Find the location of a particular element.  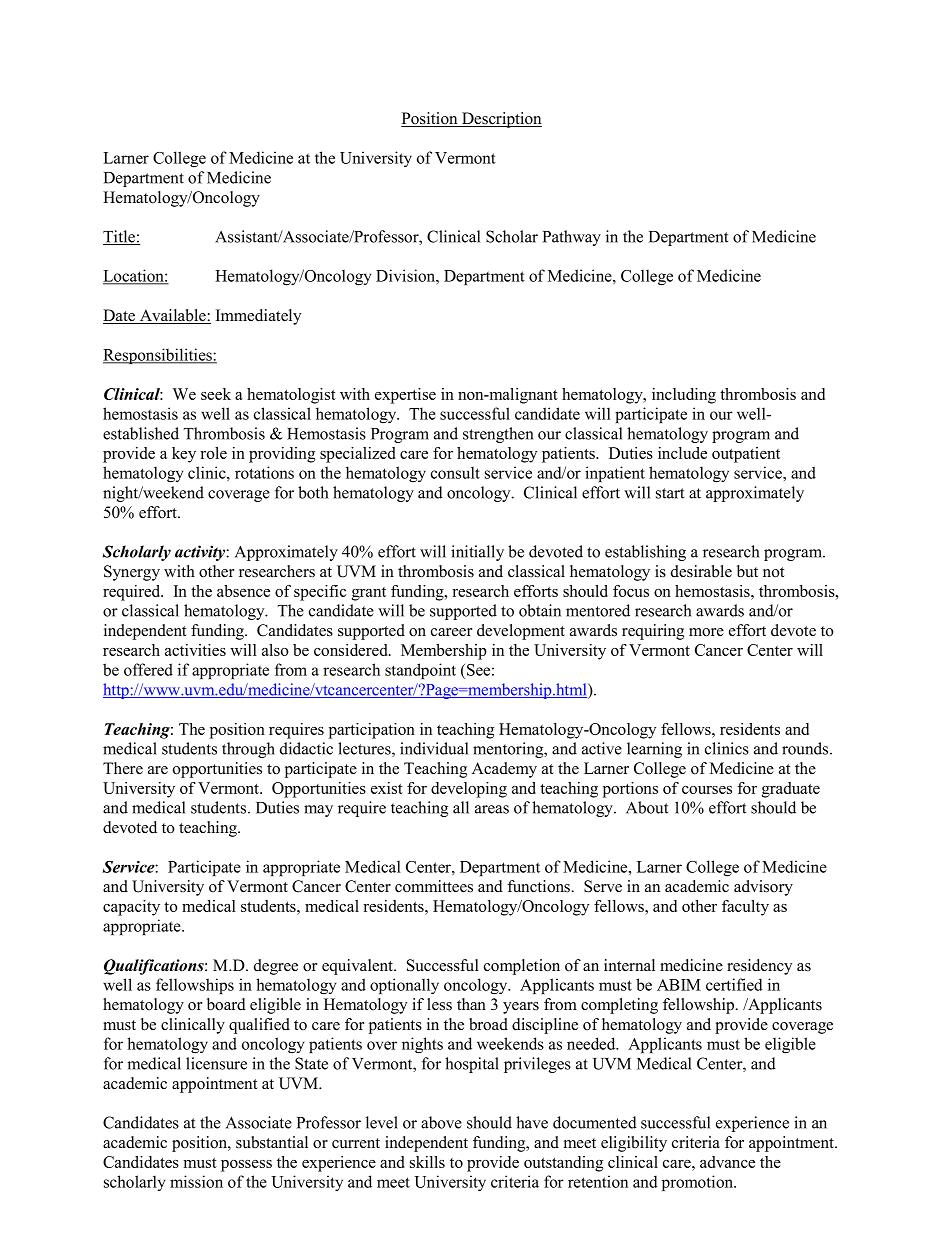

advance is located at coordinates (727, 1162).
